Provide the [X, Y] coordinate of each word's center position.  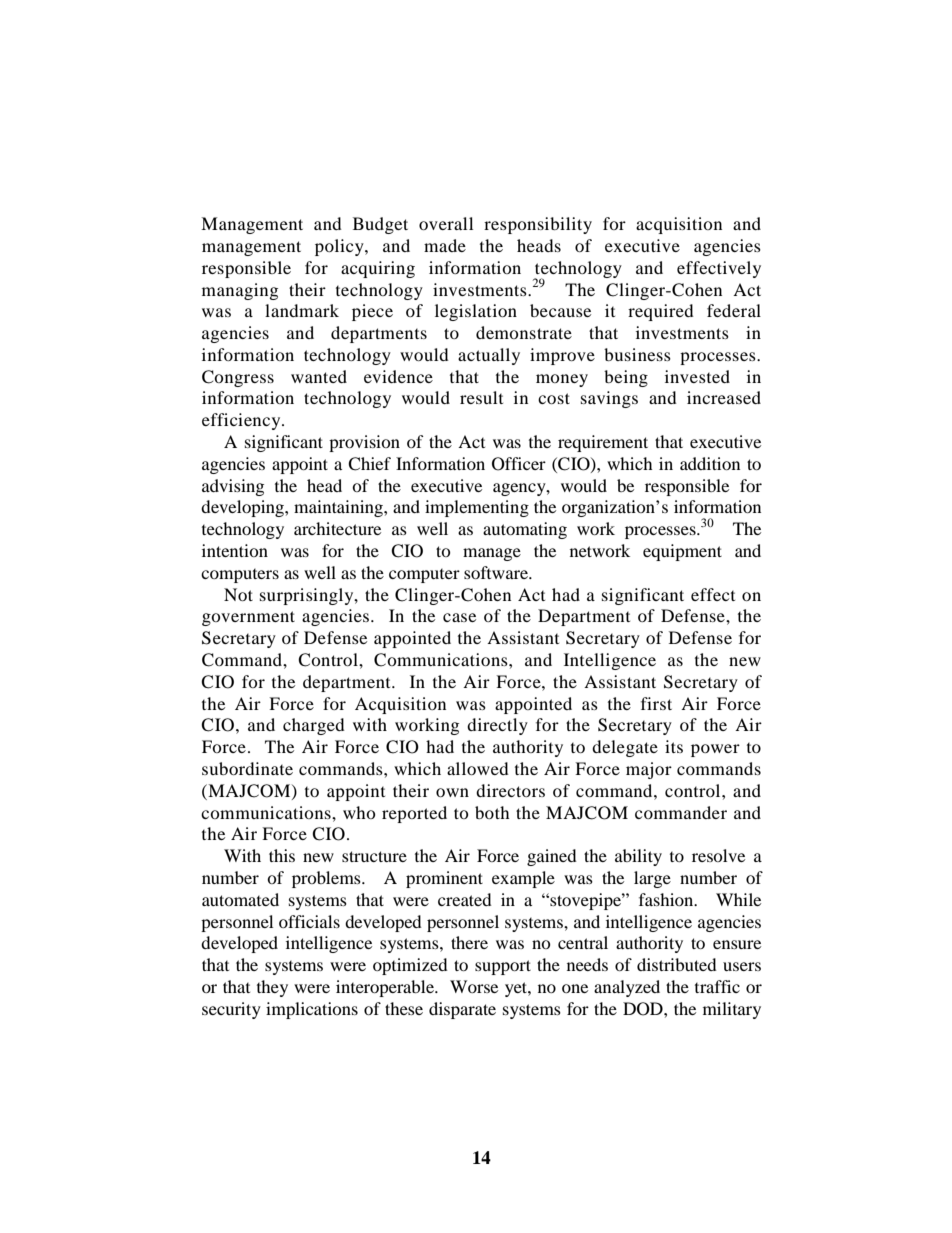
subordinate [247, 768]
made [445, 245]
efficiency [242, 421]
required [661, 312]
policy [340, 247]
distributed [677, 964]
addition [710, 463]
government [248, 618]
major [649, 770]
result [481, 397]
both [492, 812]
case [459, 617]
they [272, 988]
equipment [682, 552]
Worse [474, 986]
